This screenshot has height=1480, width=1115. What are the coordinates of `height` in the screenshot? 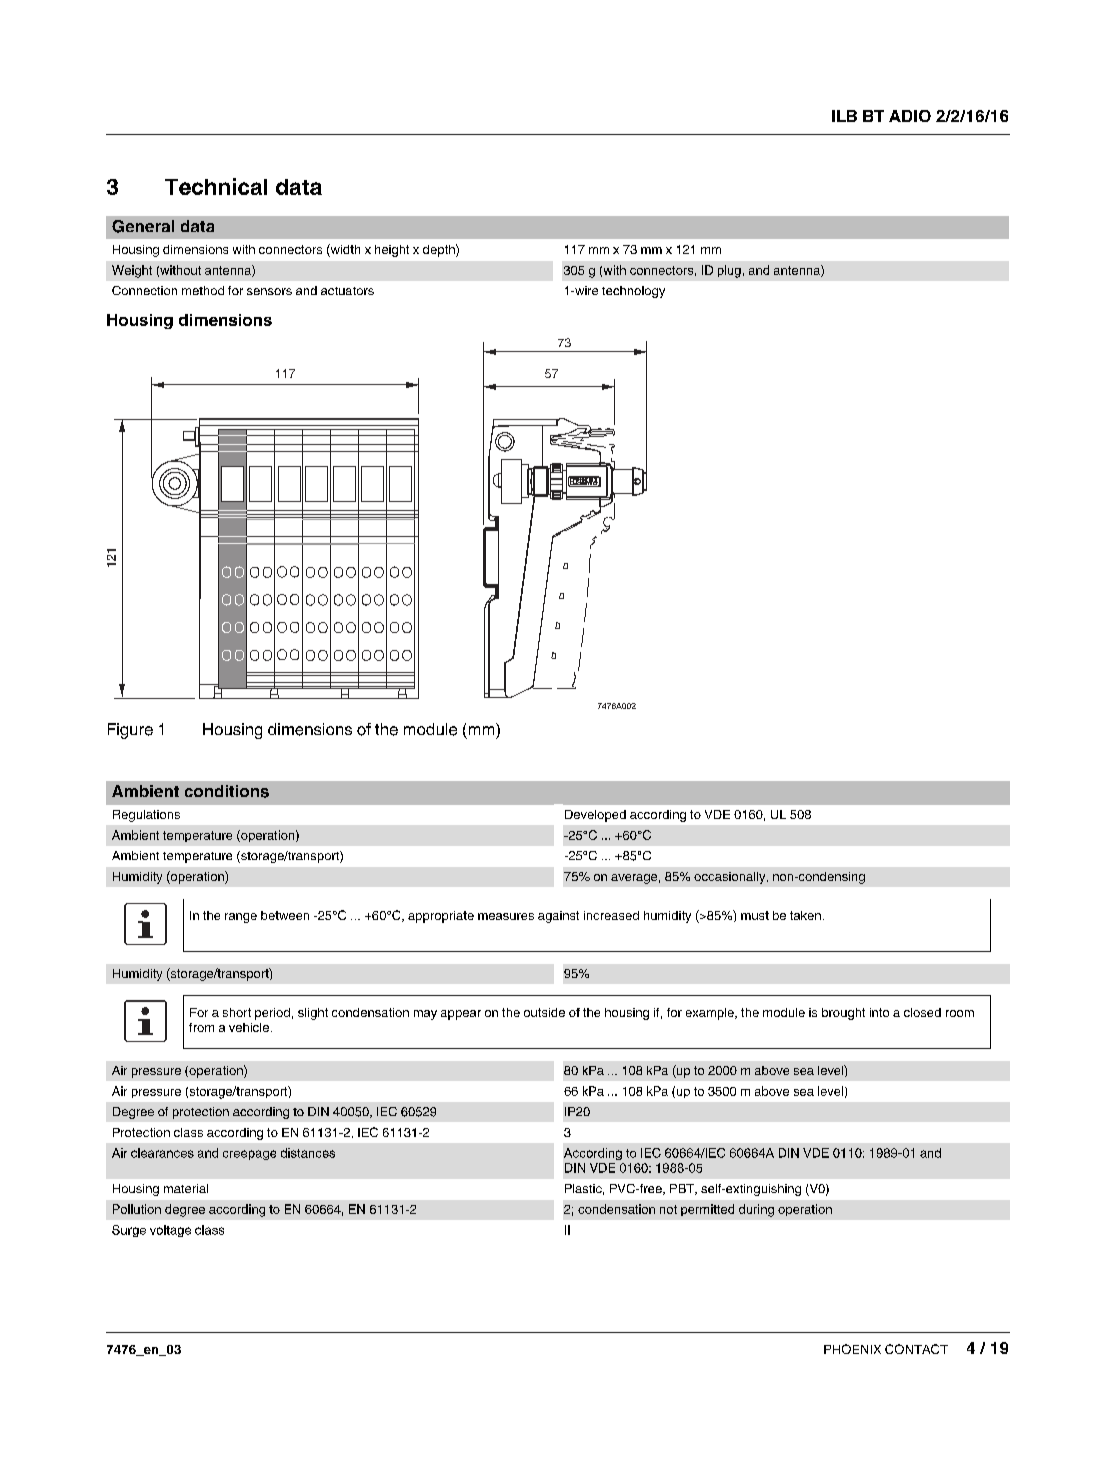 It's located at (392, 251).
